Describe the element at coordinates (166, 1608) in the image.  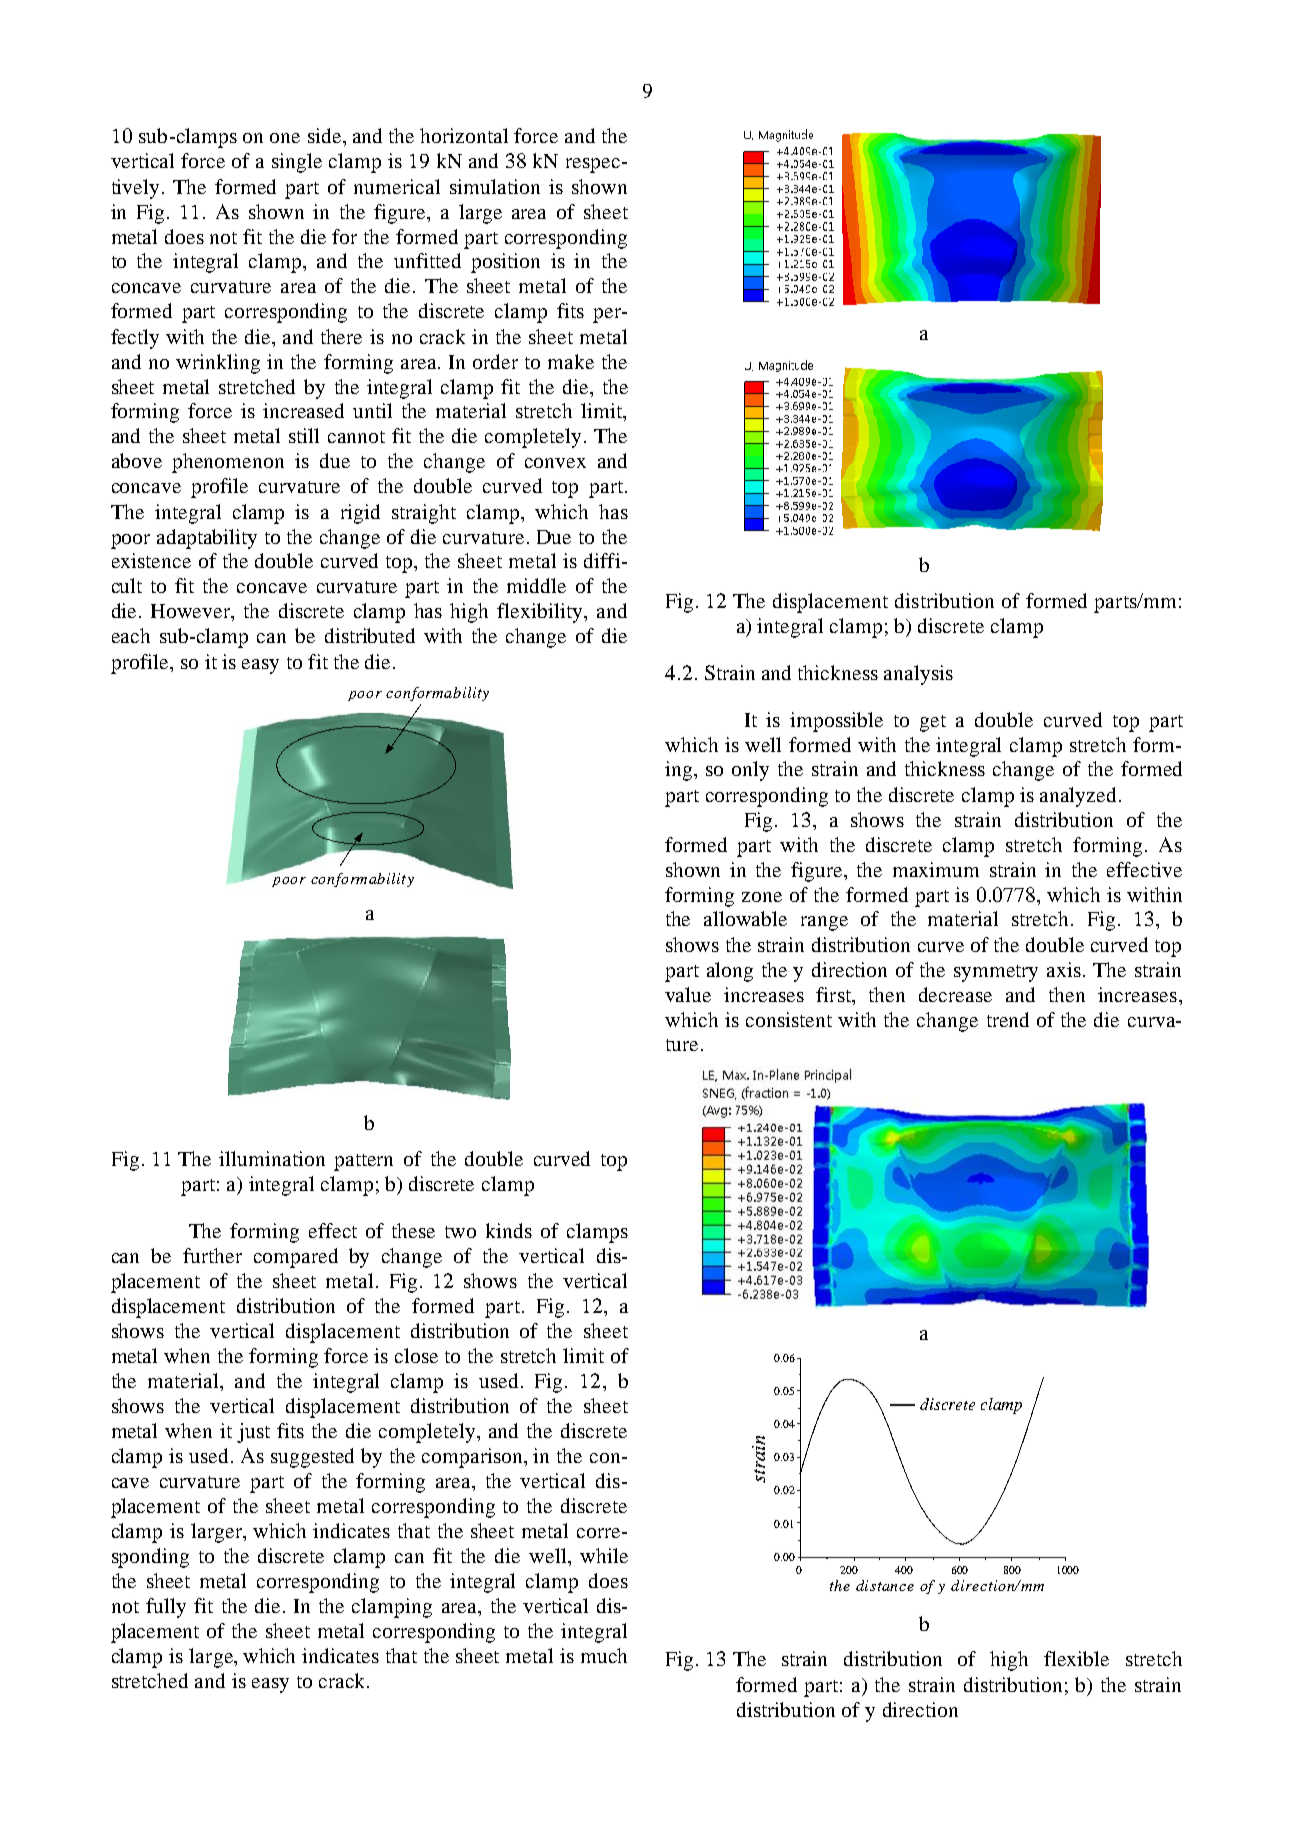
I see `fully` at that location.
